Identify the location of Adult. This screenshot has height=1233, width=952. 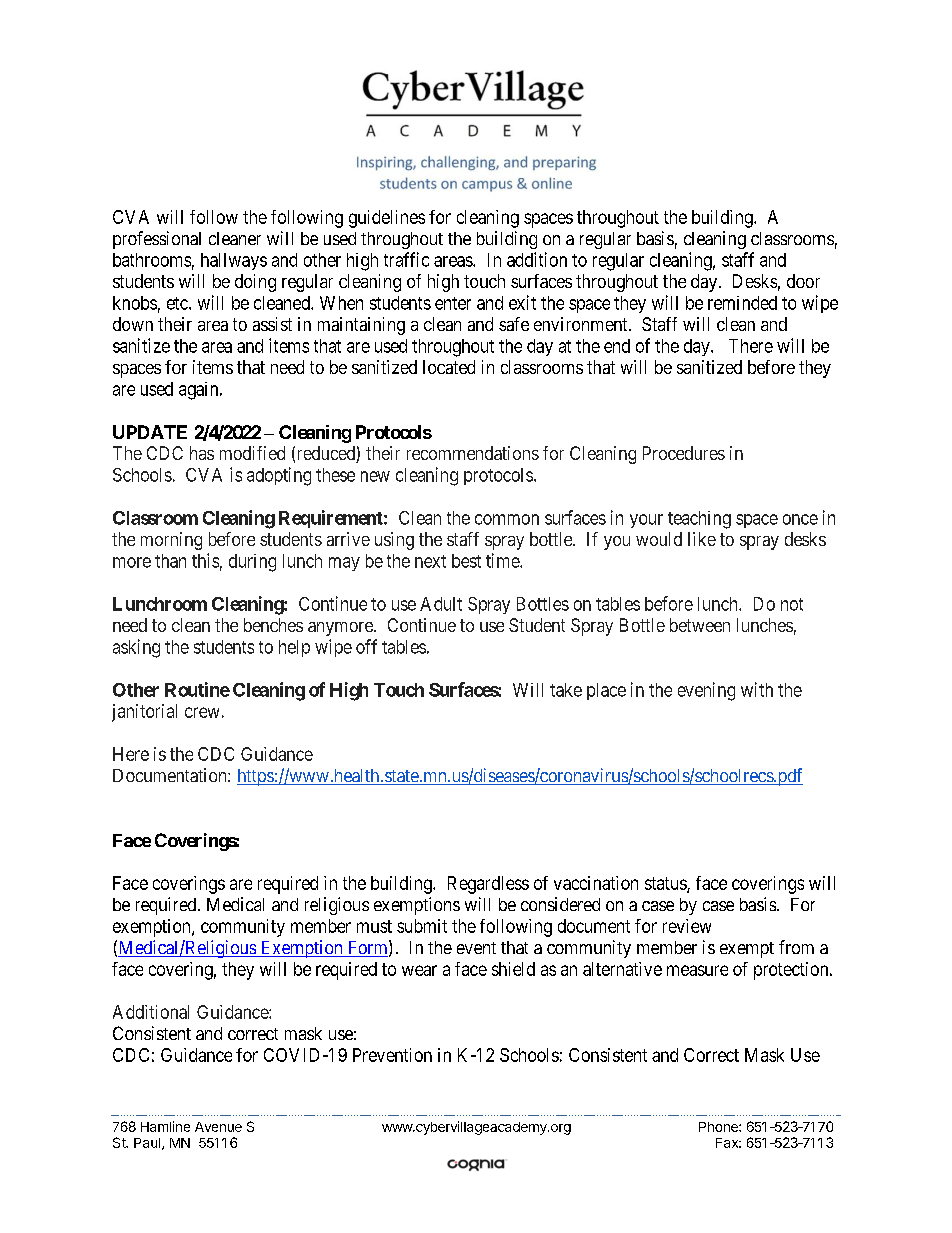
(441, 604).
